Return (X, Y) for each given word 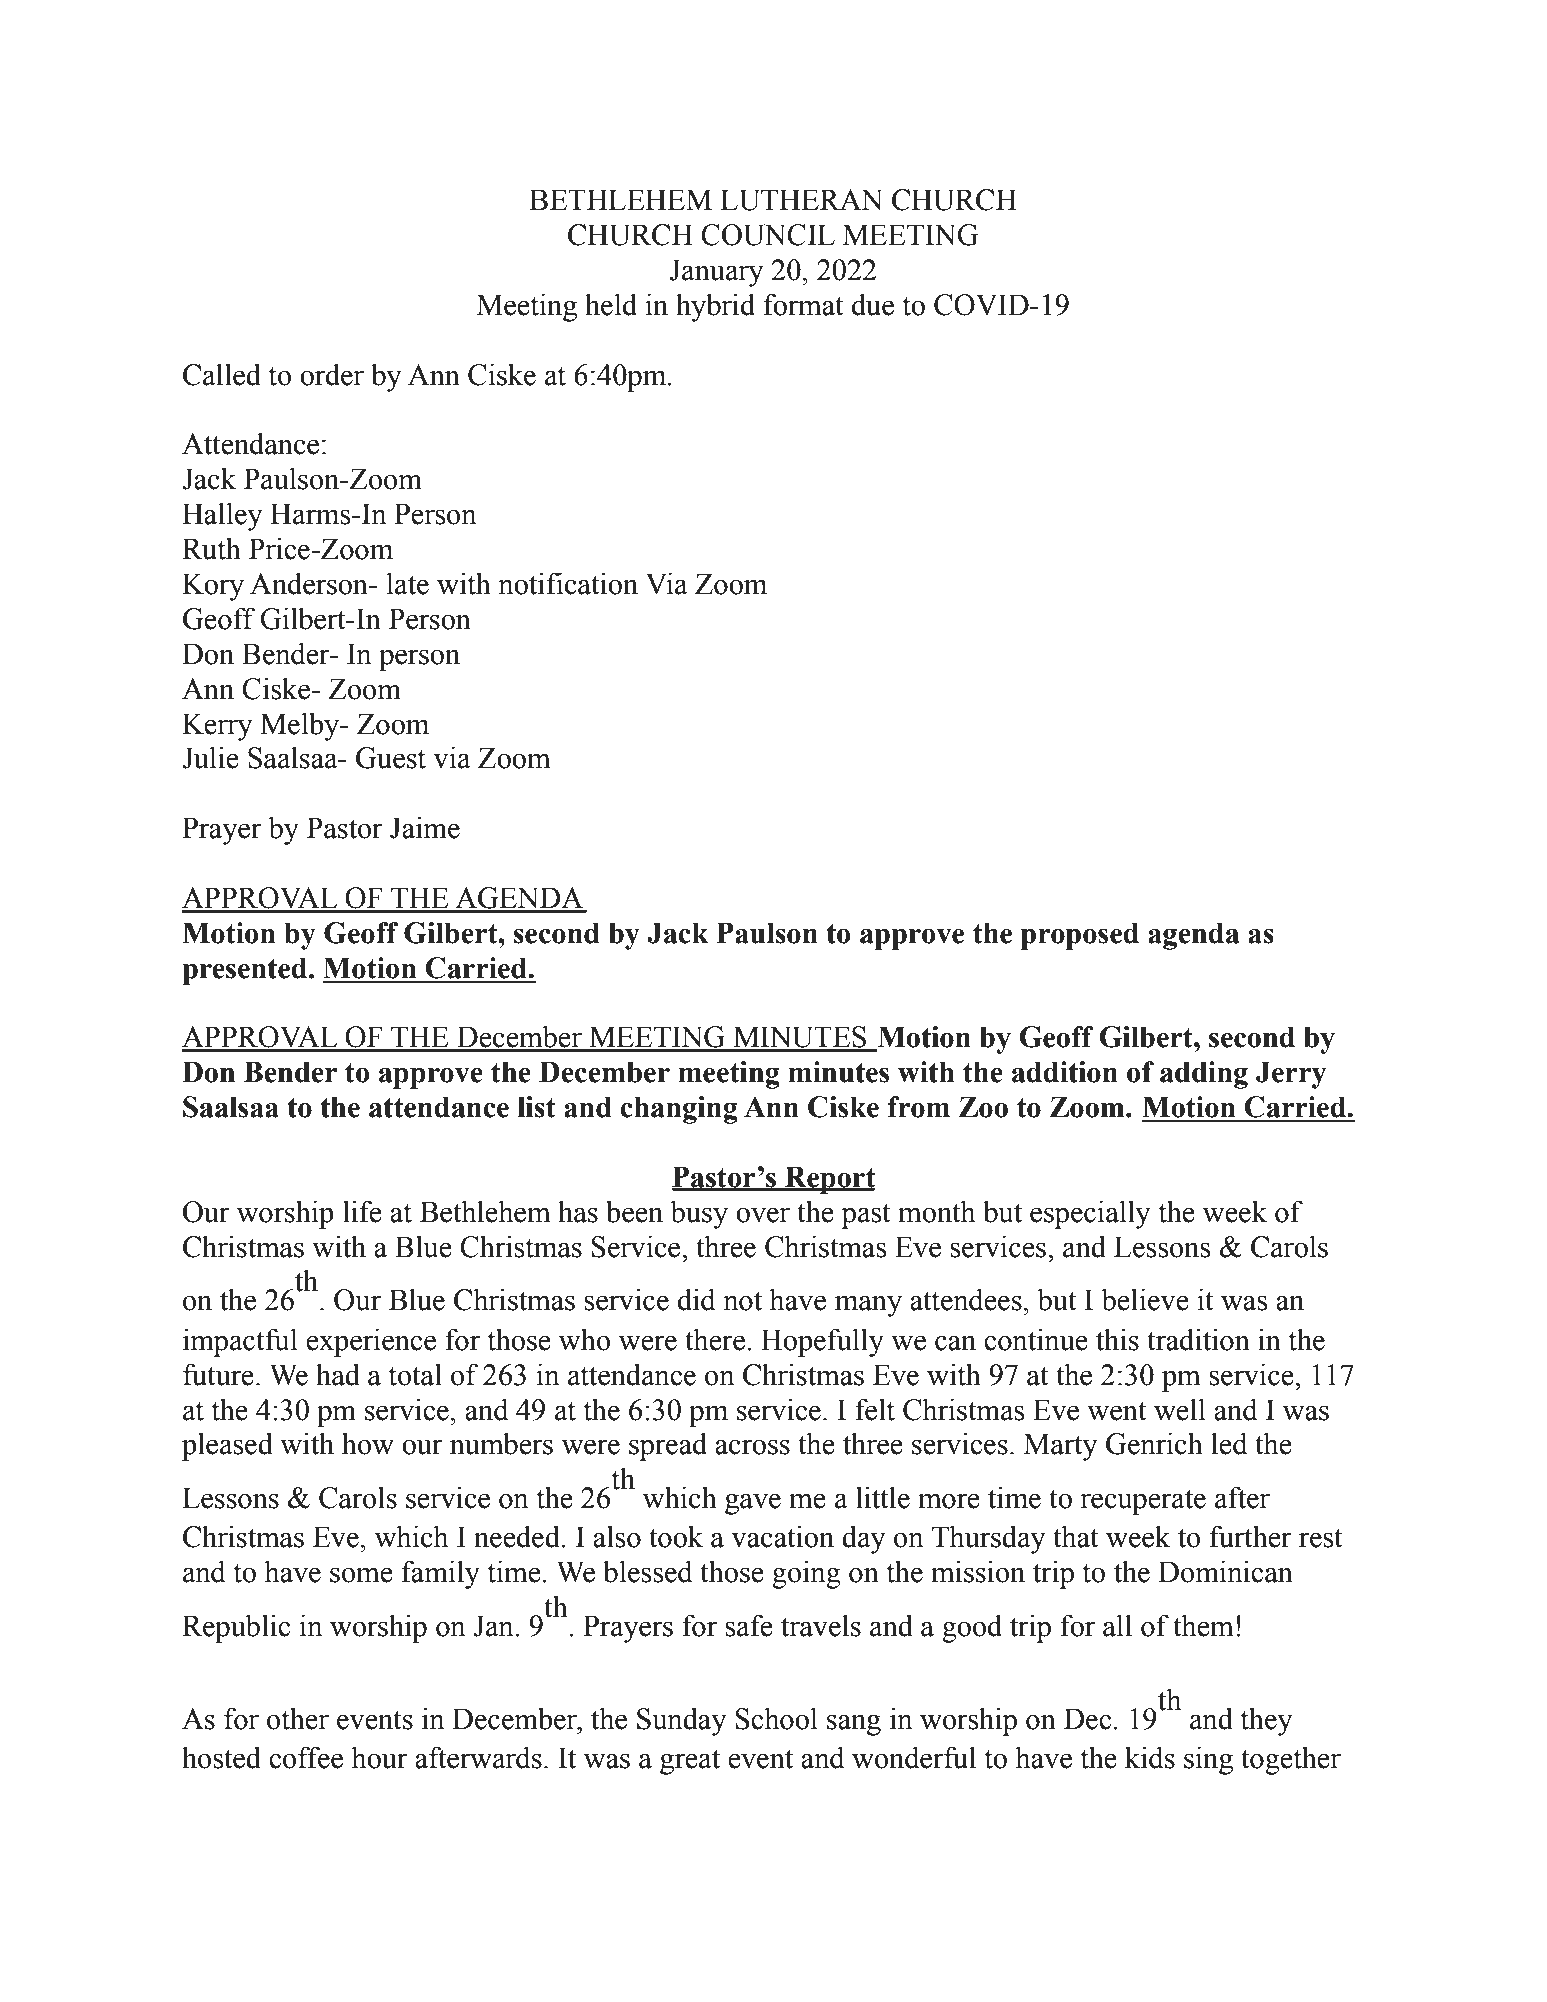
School (776, 1718)
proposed (1080, 936)
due (873, 304)
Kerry (217, 727)
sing (1208, 1760)
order (332, 374)
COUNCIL (768, 235)
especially (1090, 1214)
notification (568, 583)
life (362, 1211)
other (298, 1718)
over (763, 1215)
